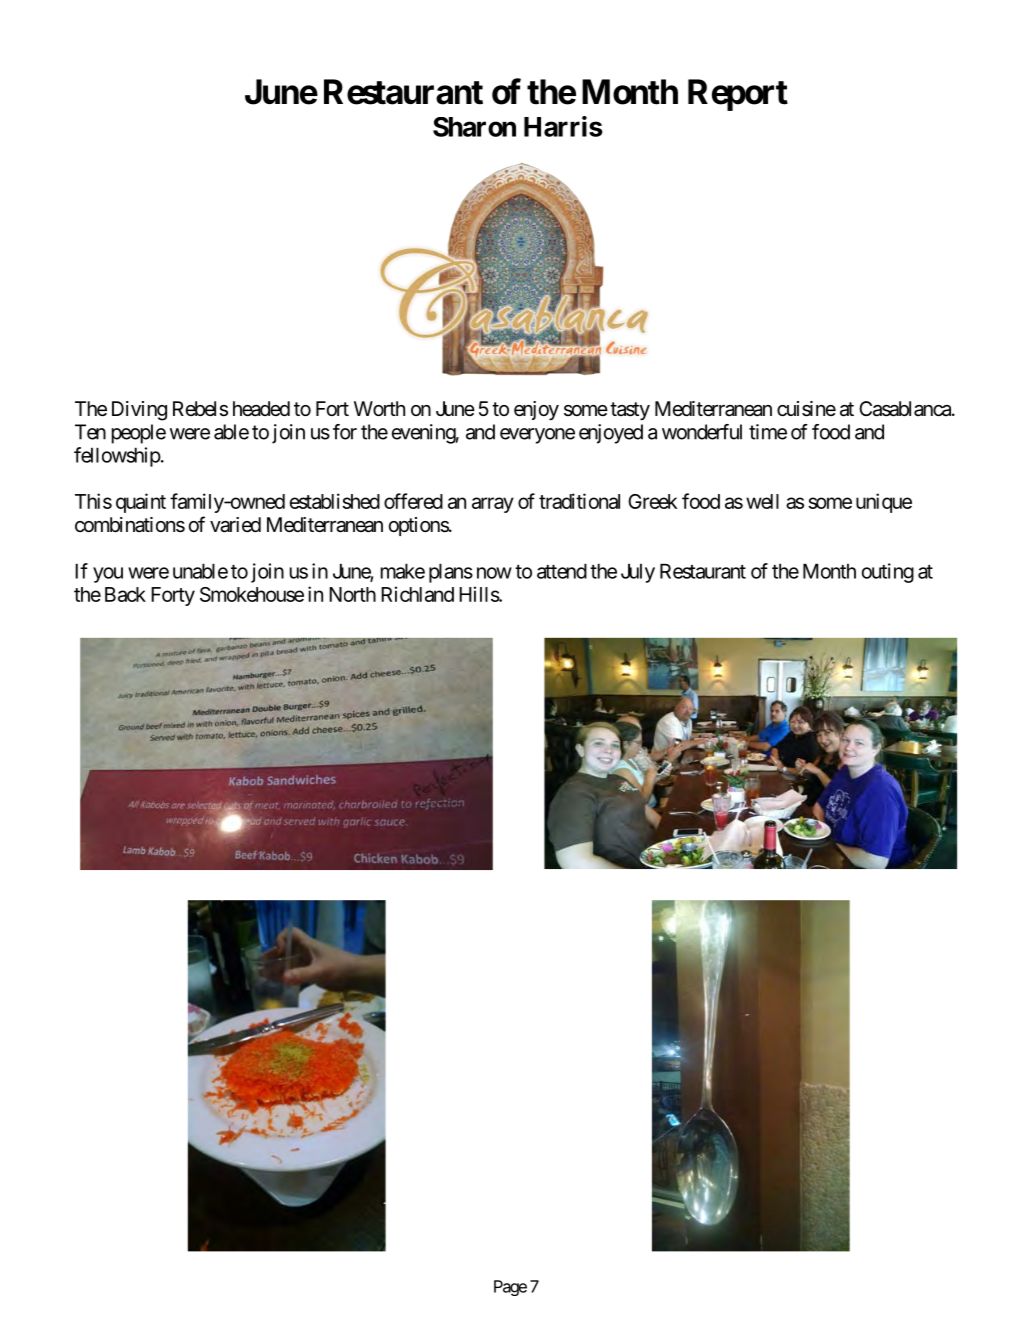  I want to click on North, so click(352, 594).
